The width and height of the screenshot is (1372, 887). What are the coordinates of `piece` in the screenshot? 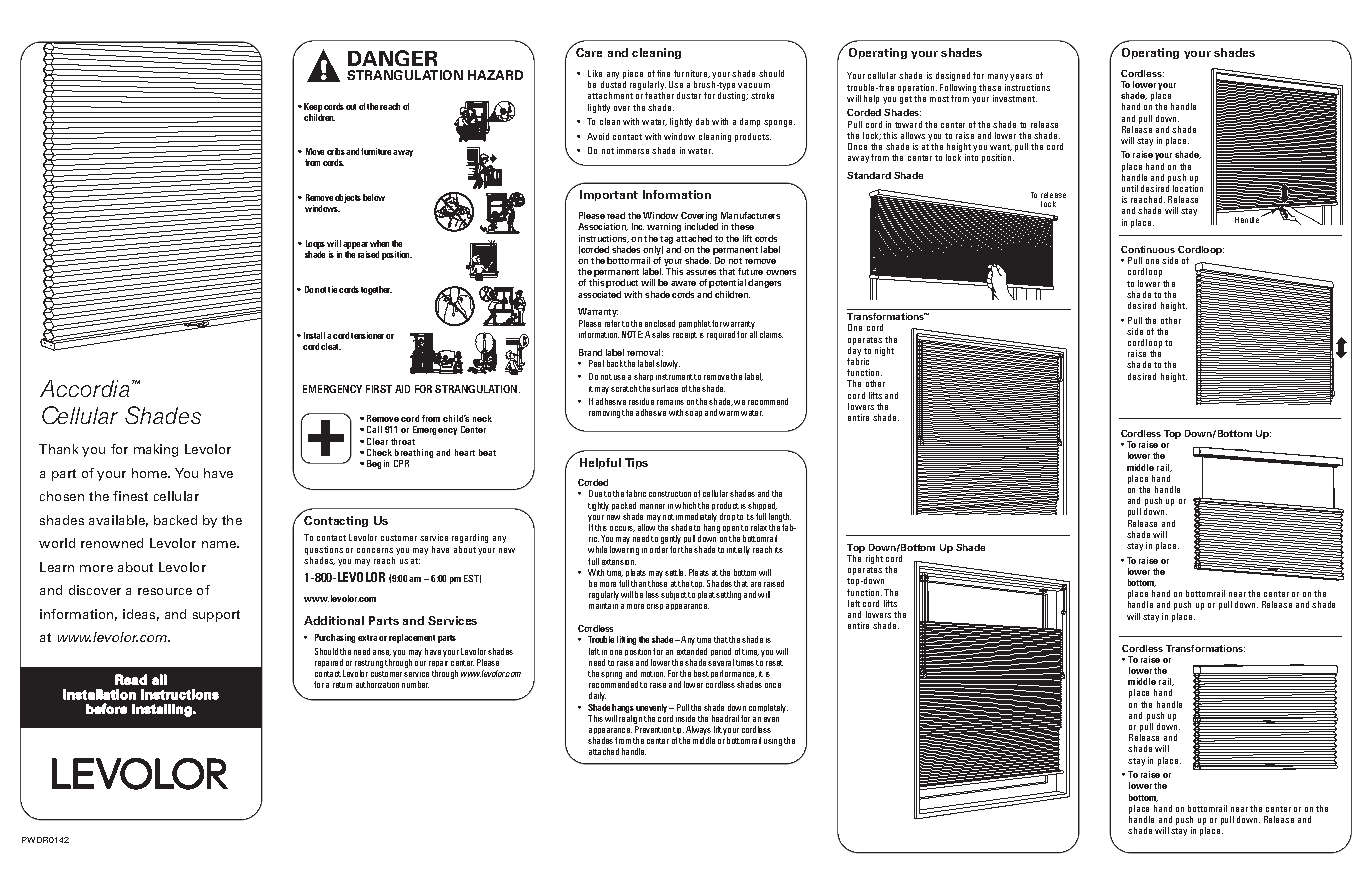 It's located at (633, 74).
